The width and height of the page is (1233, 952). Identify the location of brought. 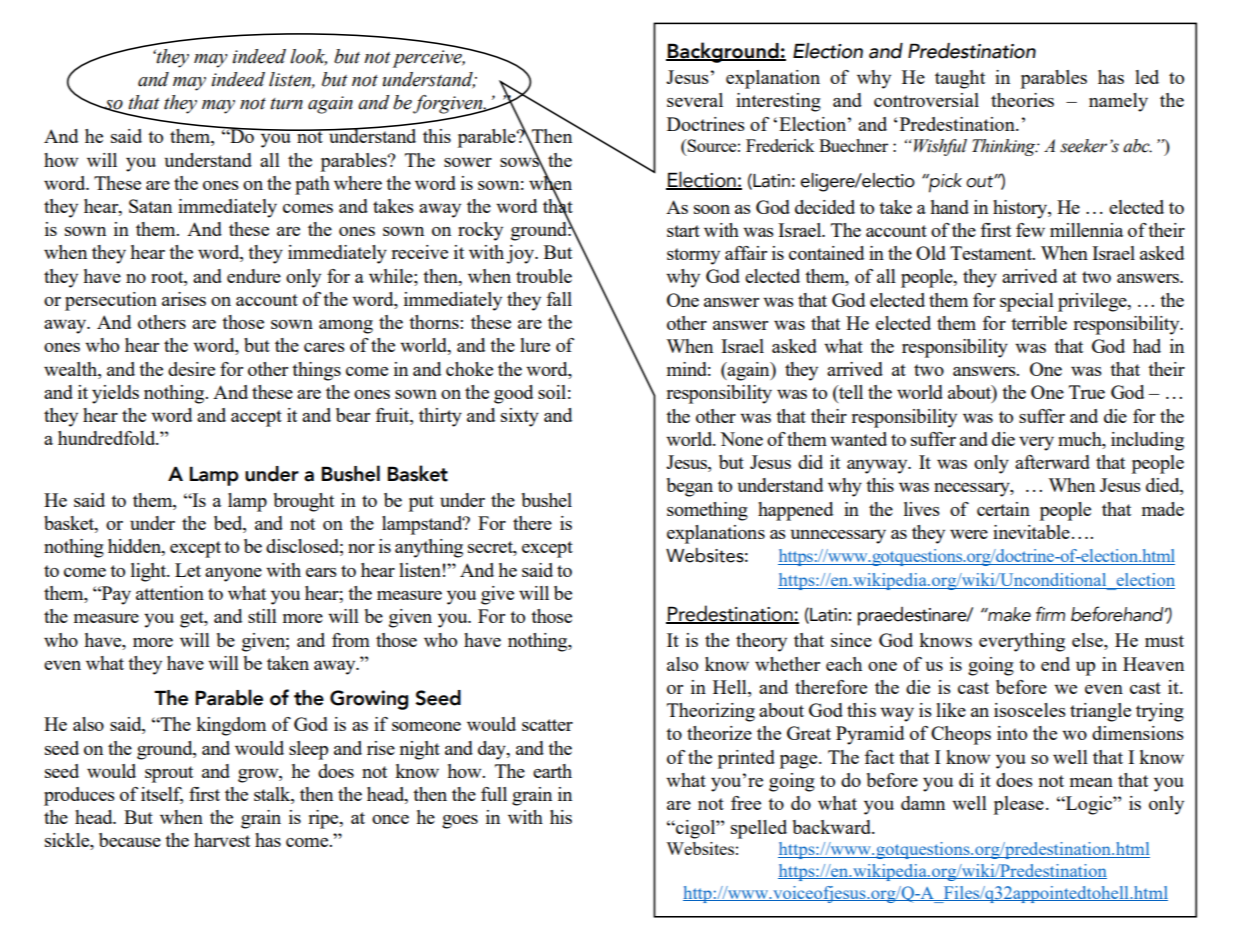
(303, 502).
